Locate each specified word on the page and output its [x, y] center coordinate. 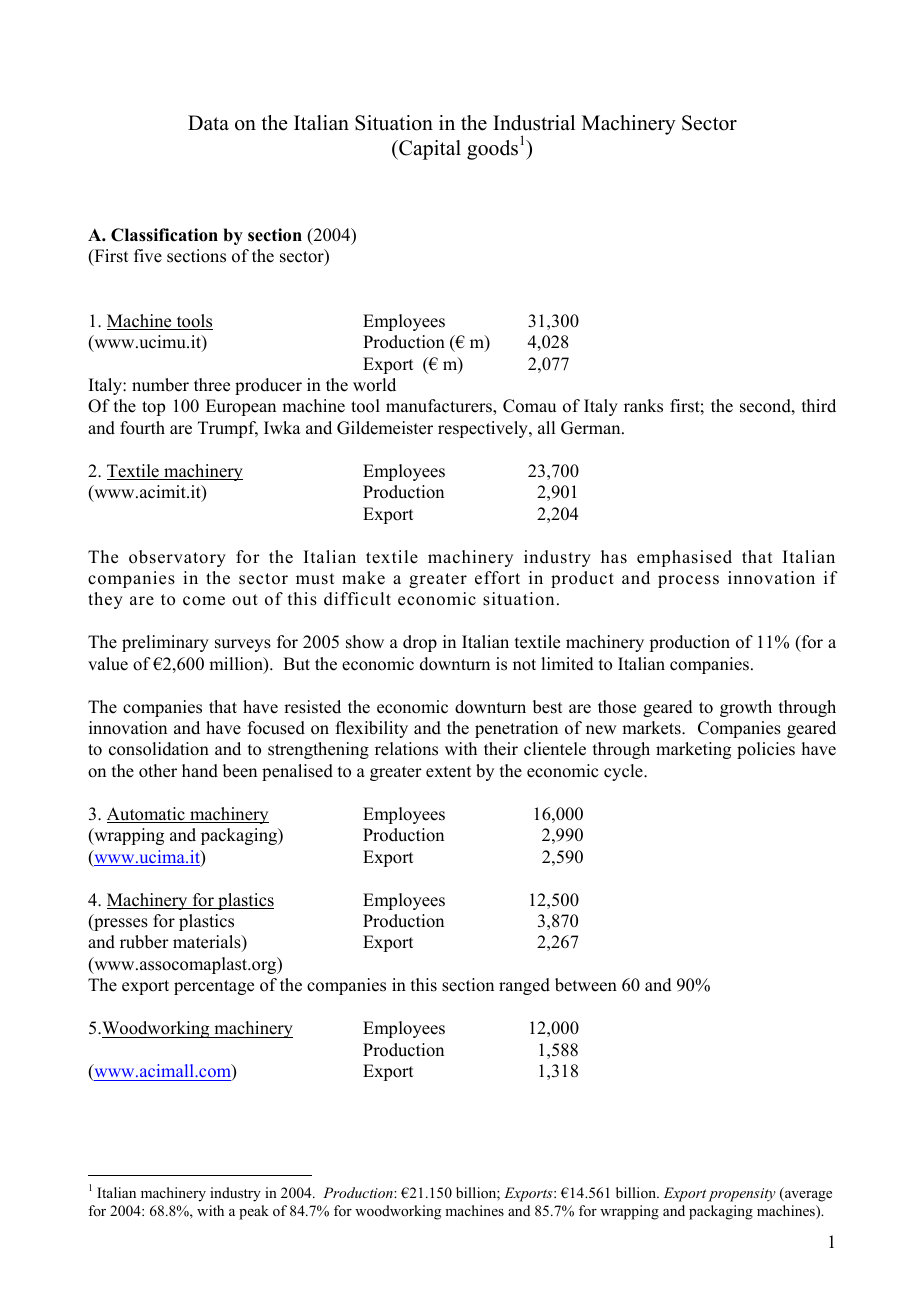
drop [420, 643]
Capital [429, 150]
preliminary [165, 643]
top [153, 408]
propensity [742, 1195]
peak [254, 1212]
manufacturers [440, 406]
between [586, 985]
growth [746, 708]
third [819, 406]
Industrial [534, 123]
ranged [524, 986]
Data [208, 122]
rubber [144, 942]
